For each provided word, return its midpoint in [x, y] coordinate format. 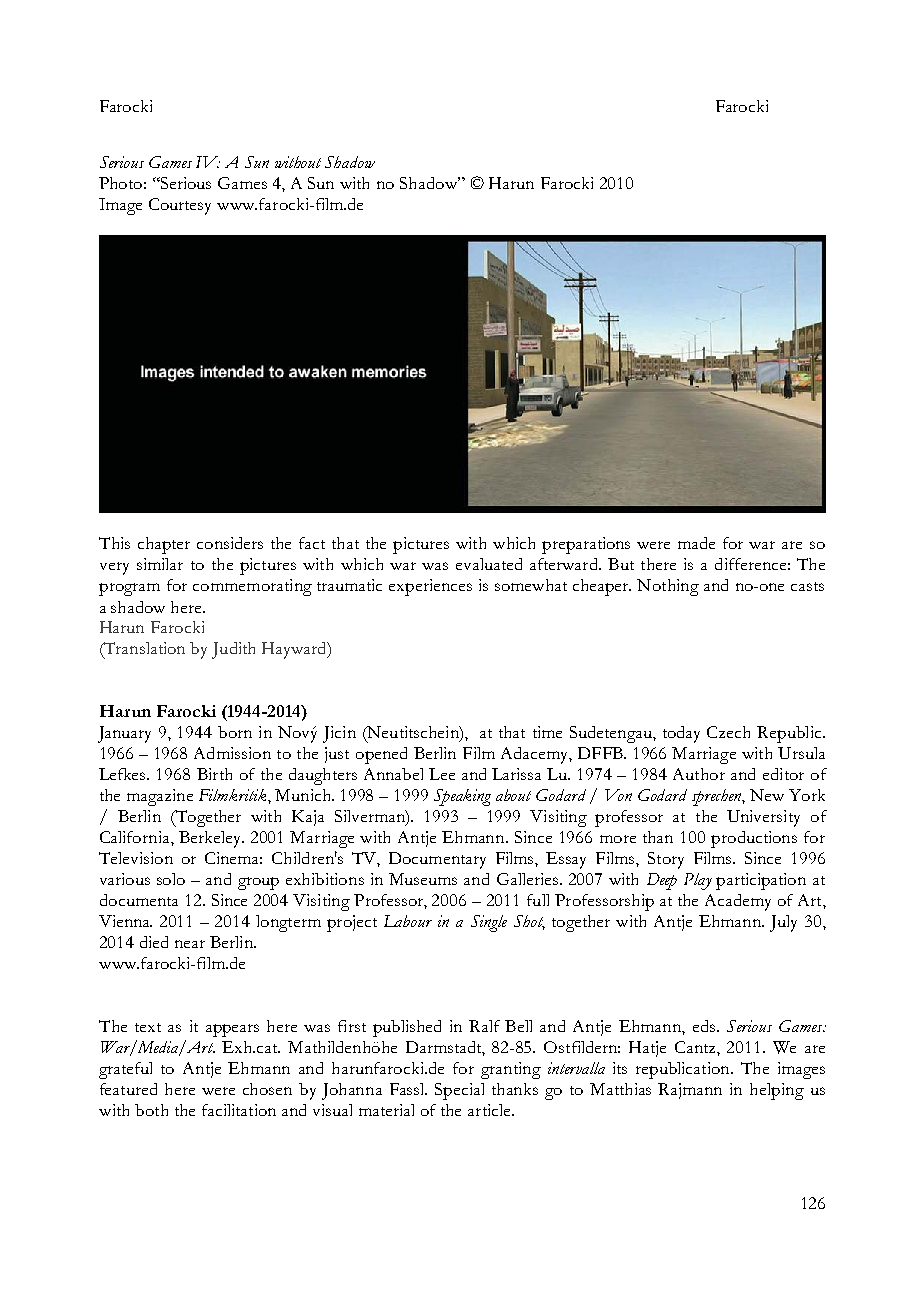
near [190, 944]
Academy [738, 902]
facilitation [239, 1110]
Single [489, 923]
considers [230, 543]
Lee [442, 774]
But [621, 564]
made [696, 543]
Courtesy [180, 206]
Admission [232, 753]
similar [160, 564]
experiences [430, 587]
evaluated [489, 564]
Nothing [668, 587]
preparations [586, 545]
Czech [728, 732]
